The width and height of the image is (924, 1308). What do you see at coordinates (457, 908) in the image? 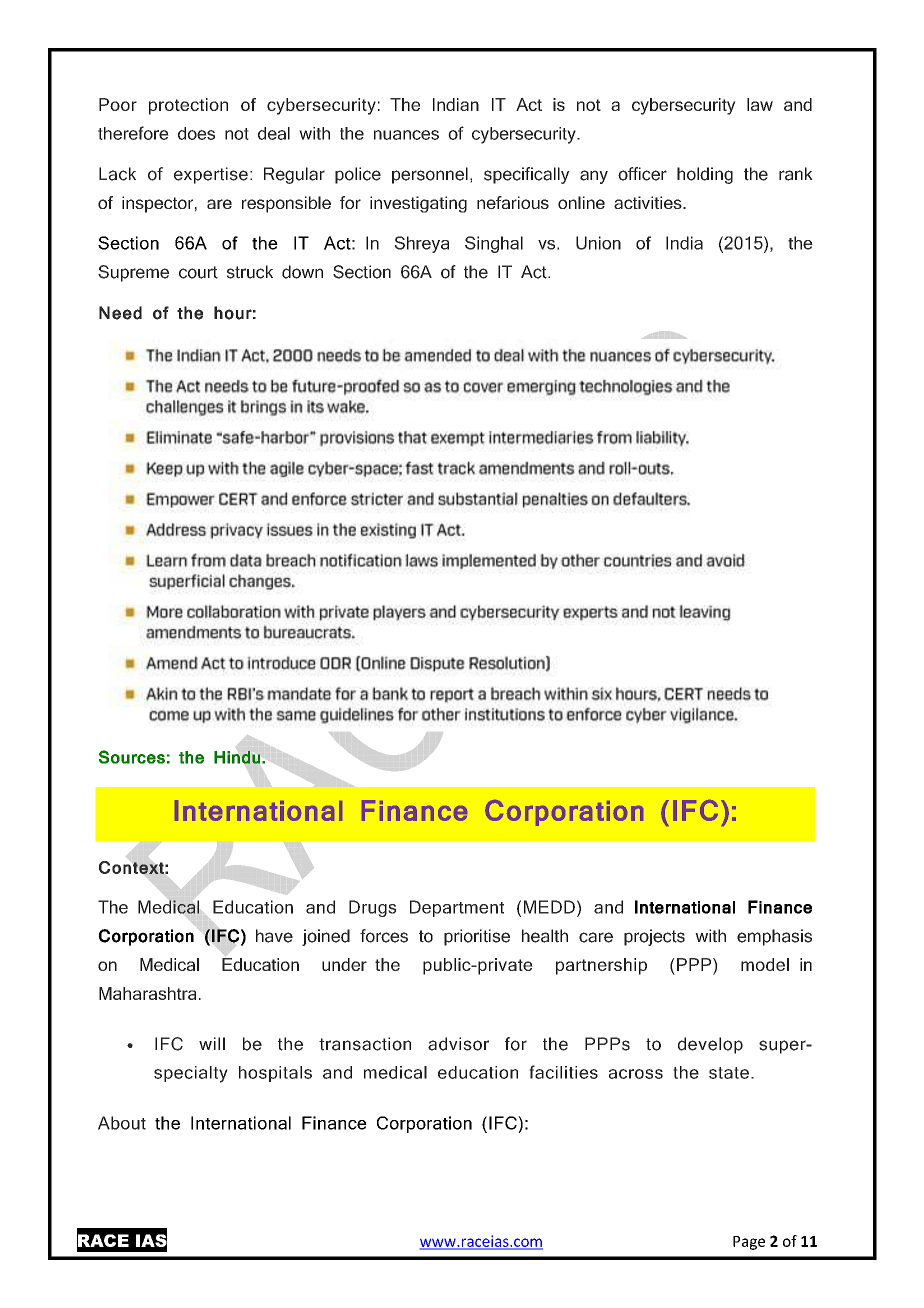
I see `Department` at bounding box center [457, 908].
